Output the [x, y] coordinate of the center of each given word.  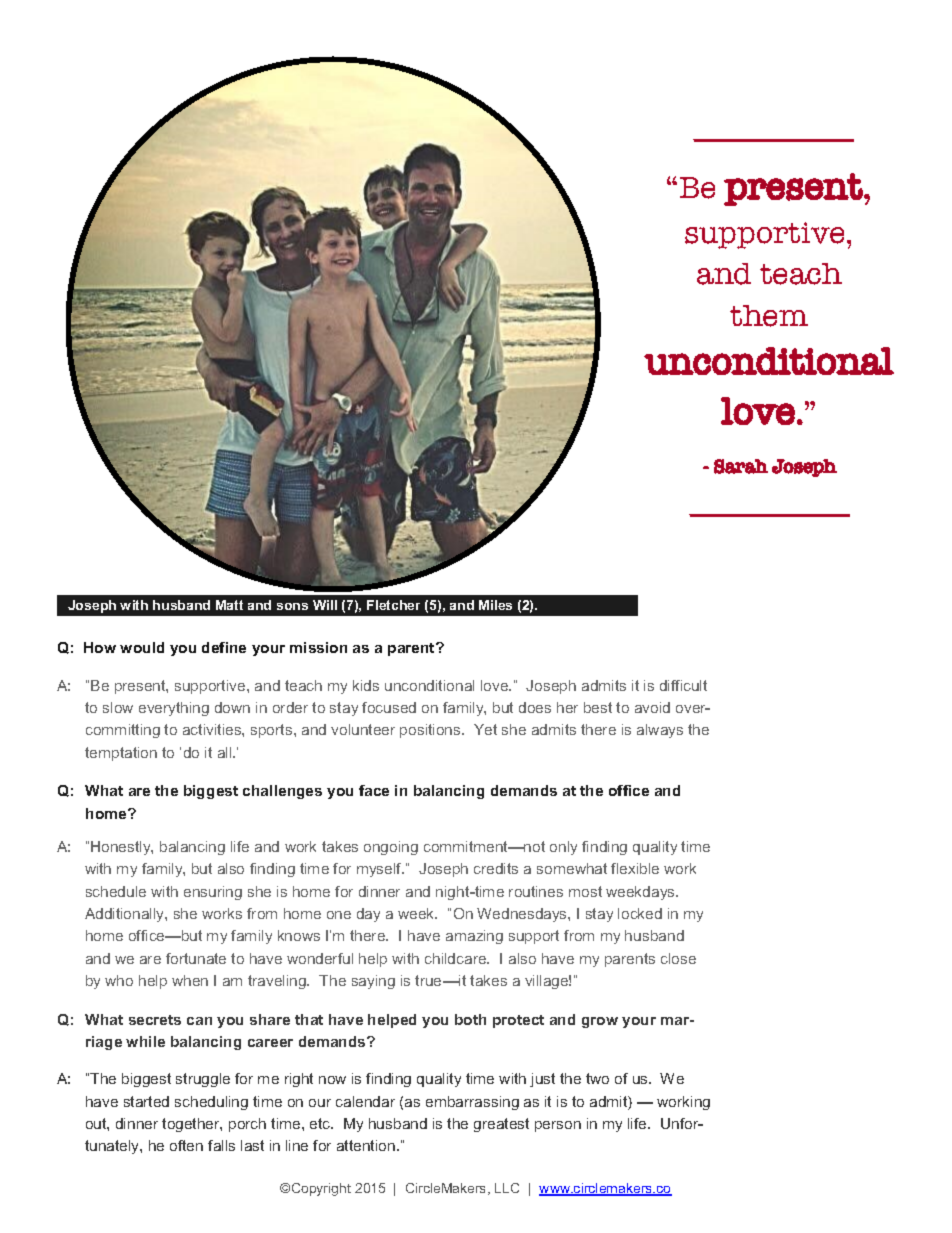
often [186, 1145]
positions [431, 731]
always [660, 731]
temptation [121, 754]
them [769, 316]
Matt [229, 605]
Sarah [741, 466]
